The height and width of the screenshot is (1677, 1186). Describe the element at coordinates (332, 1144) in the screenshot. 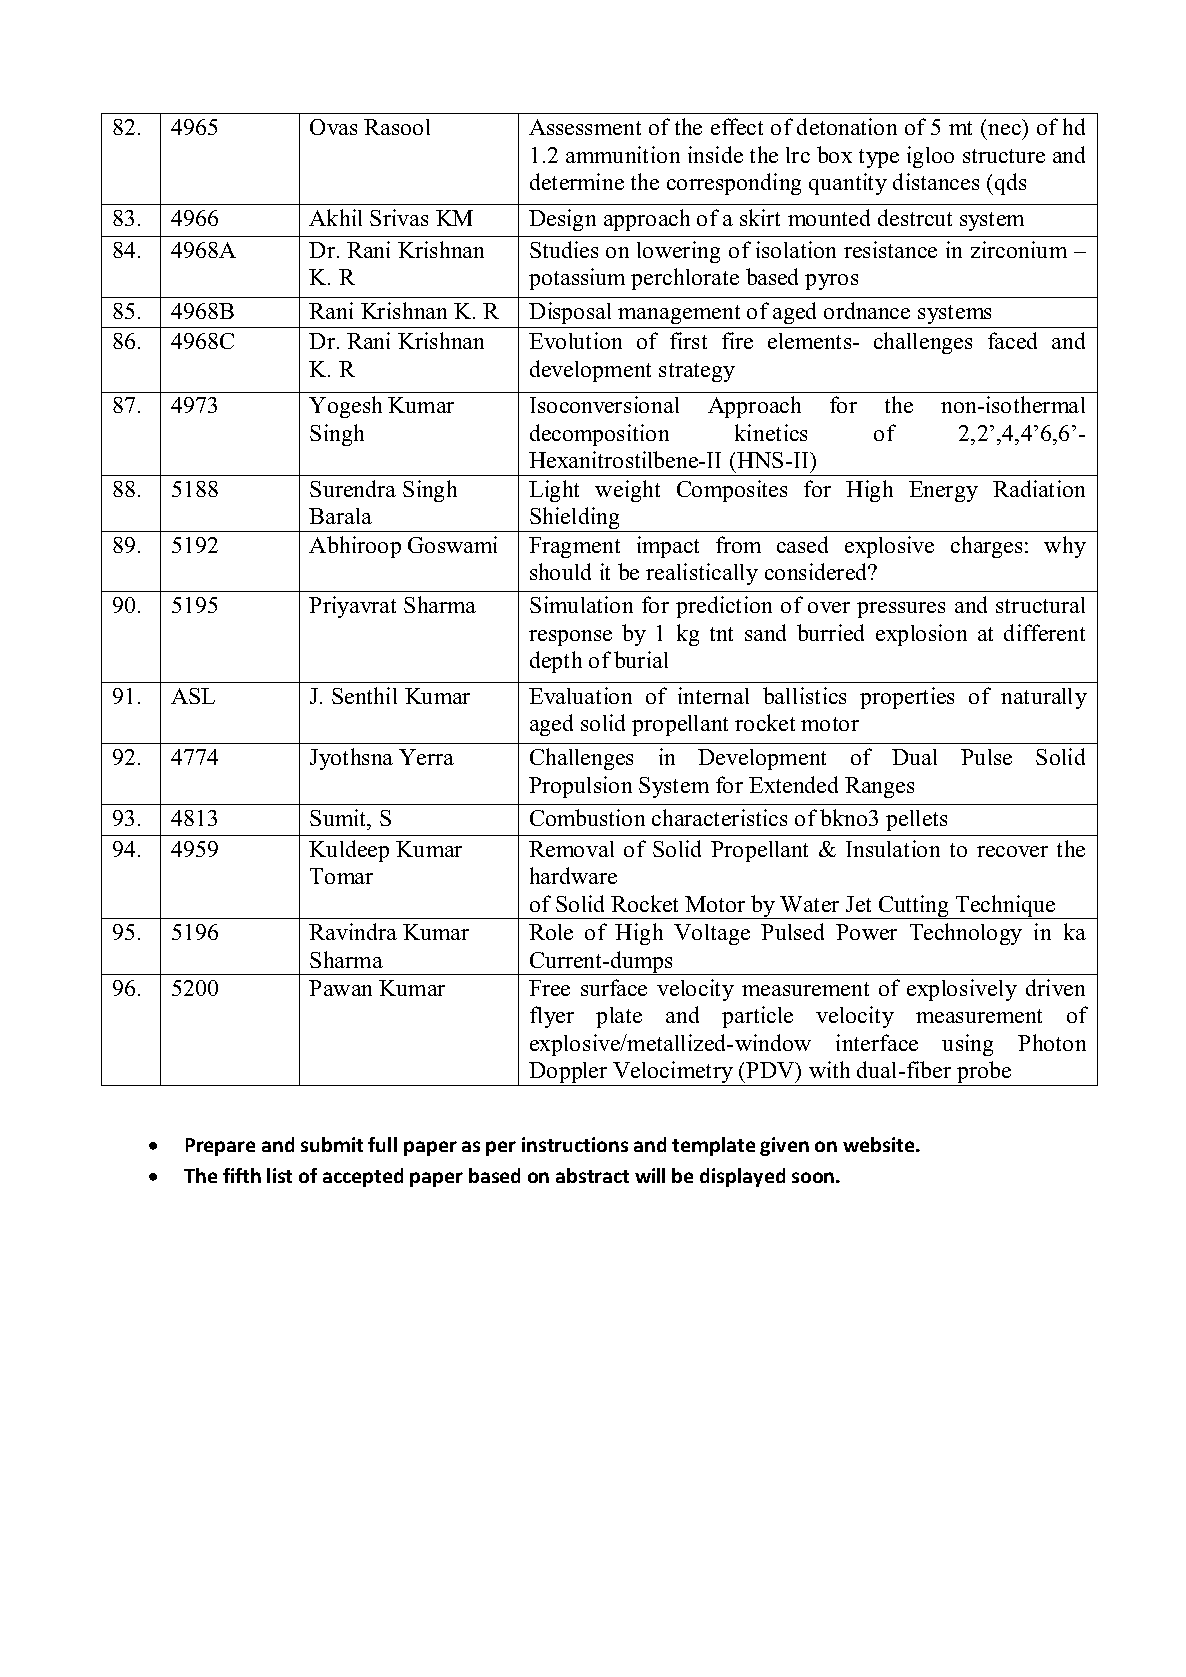

I see `submit` at that location.
